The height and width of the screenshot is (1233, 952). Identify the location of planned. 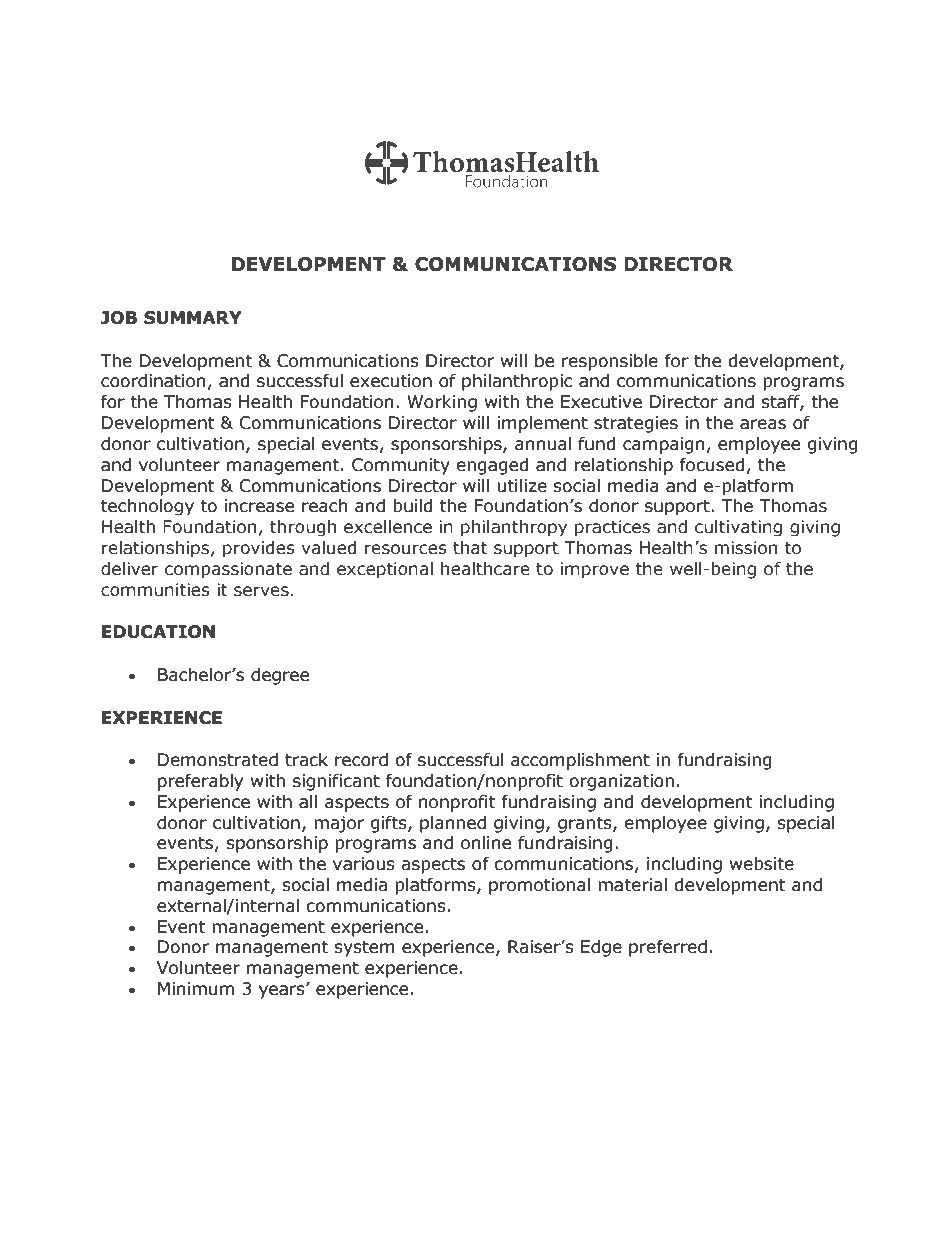
(453, 824).
